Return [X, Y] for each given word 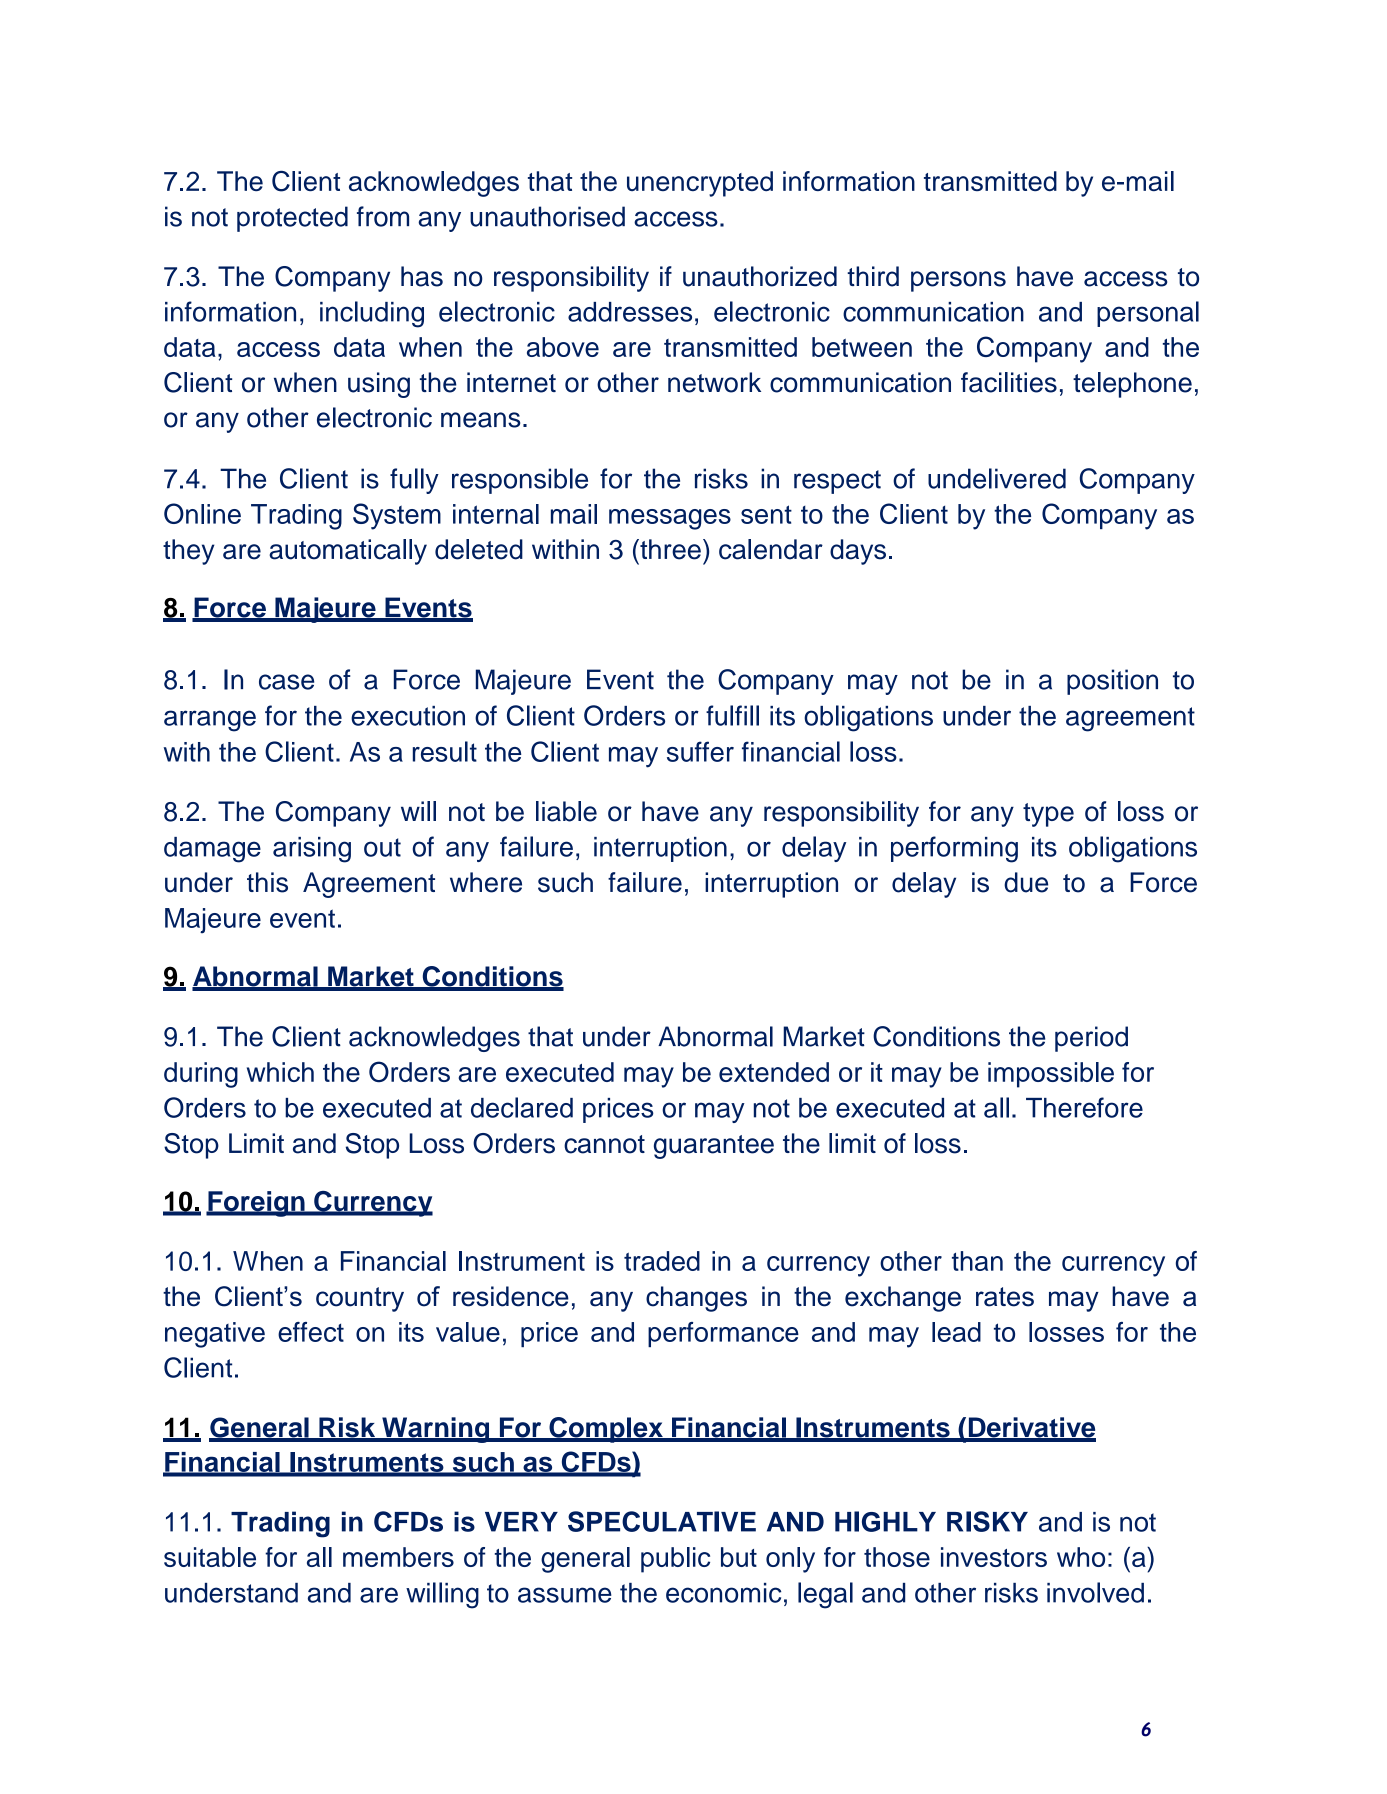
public [675, 1560]
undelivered [997, 478]
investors [994, 1557]
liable [566, 811]
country [360, 1299]
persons [958, 281]
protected [292, 219]
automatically [348, 552]
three [669, 549]
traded [662, 1261]
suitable [210, 1557]
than [977, 1261]
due [1026, 882]
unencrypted [700, 184]
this [267, 882]
